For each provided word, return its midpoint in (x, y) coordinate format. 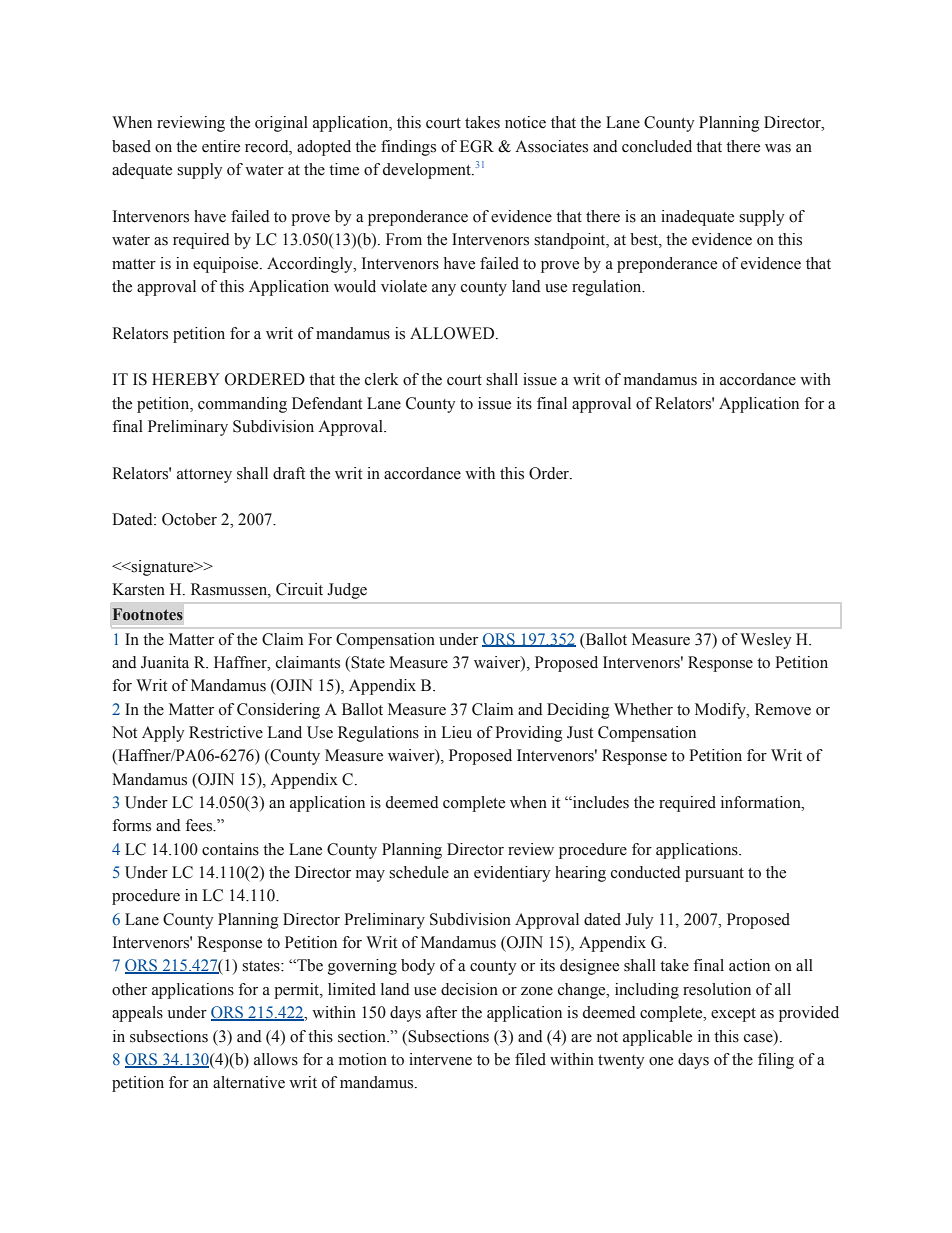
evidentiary (512, 874)
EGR (477, 146)
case (759, 1037)
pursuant (714, 875)
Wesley (765, 641)
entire (221, 146)
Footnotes (148, 614)
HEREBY (186, 379)
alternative (249, 1082)
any (444, 290)
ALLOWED (453, 333)
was (778, 148)
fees (200, 825)
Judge (347, 591)
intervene (440, 1059)
